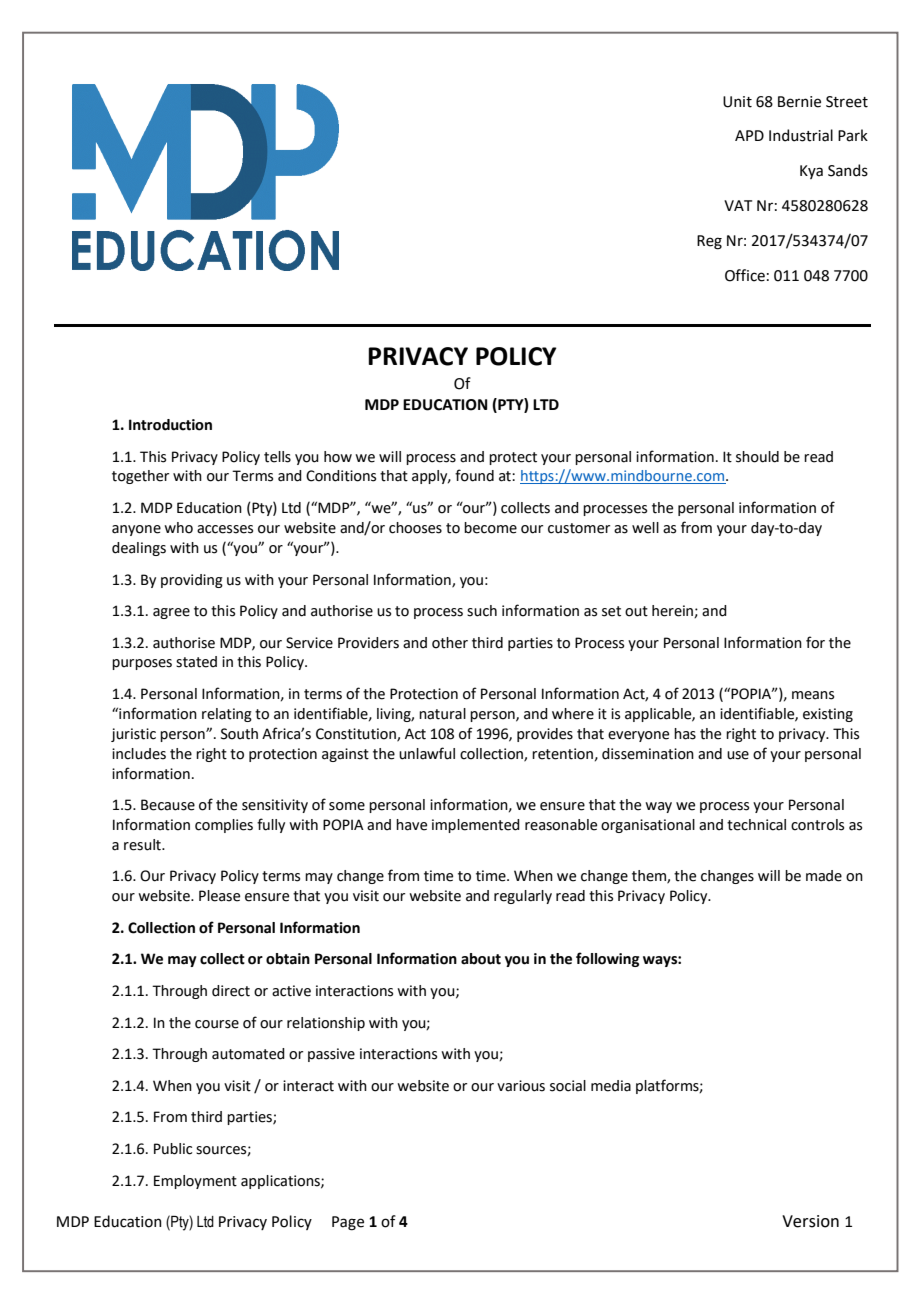 This screenshot has height=1307, width=924. I want to click on tells, so click(277, 457).
